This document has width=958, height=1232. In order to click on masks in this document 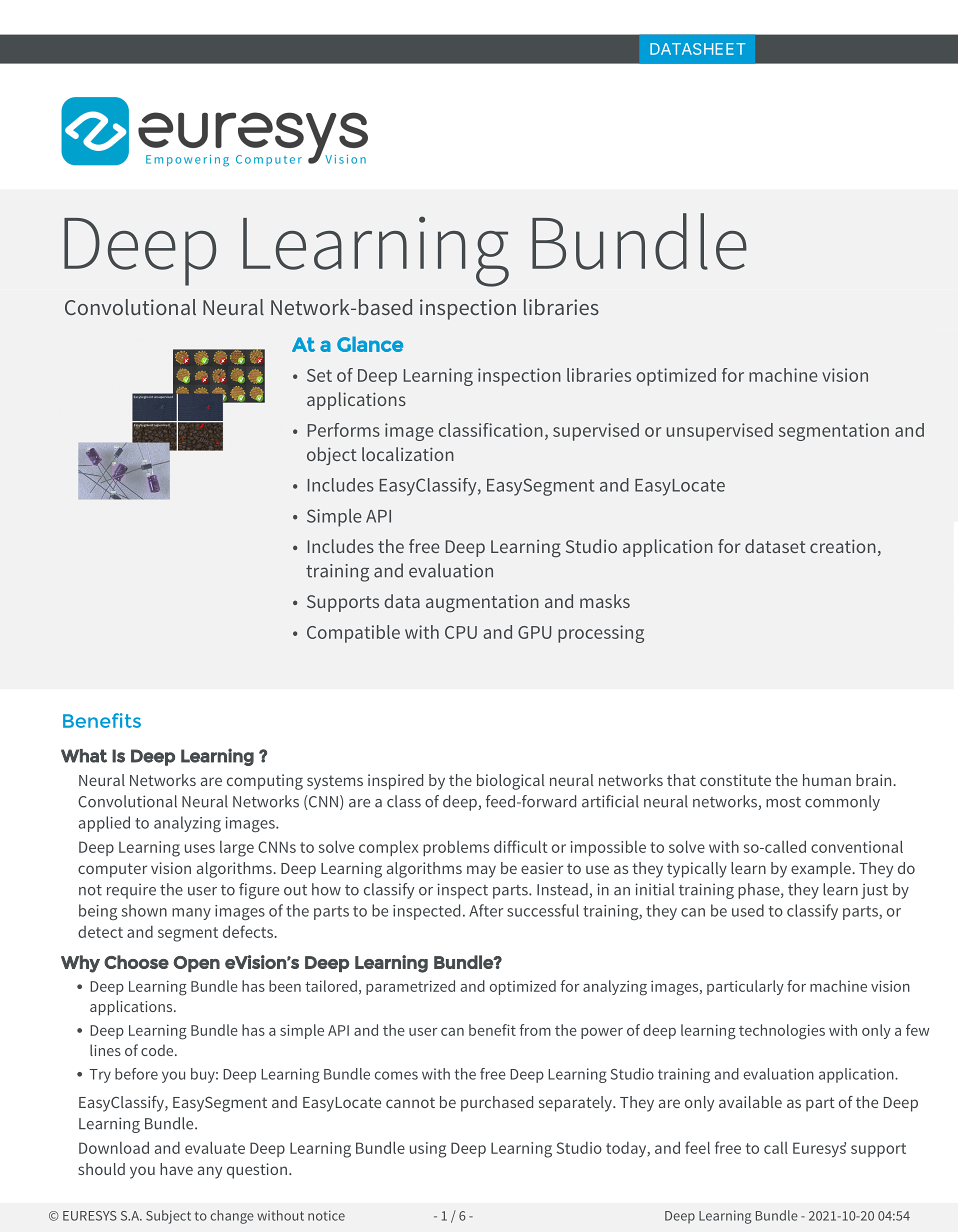, I will do `click(605, 601)`.
